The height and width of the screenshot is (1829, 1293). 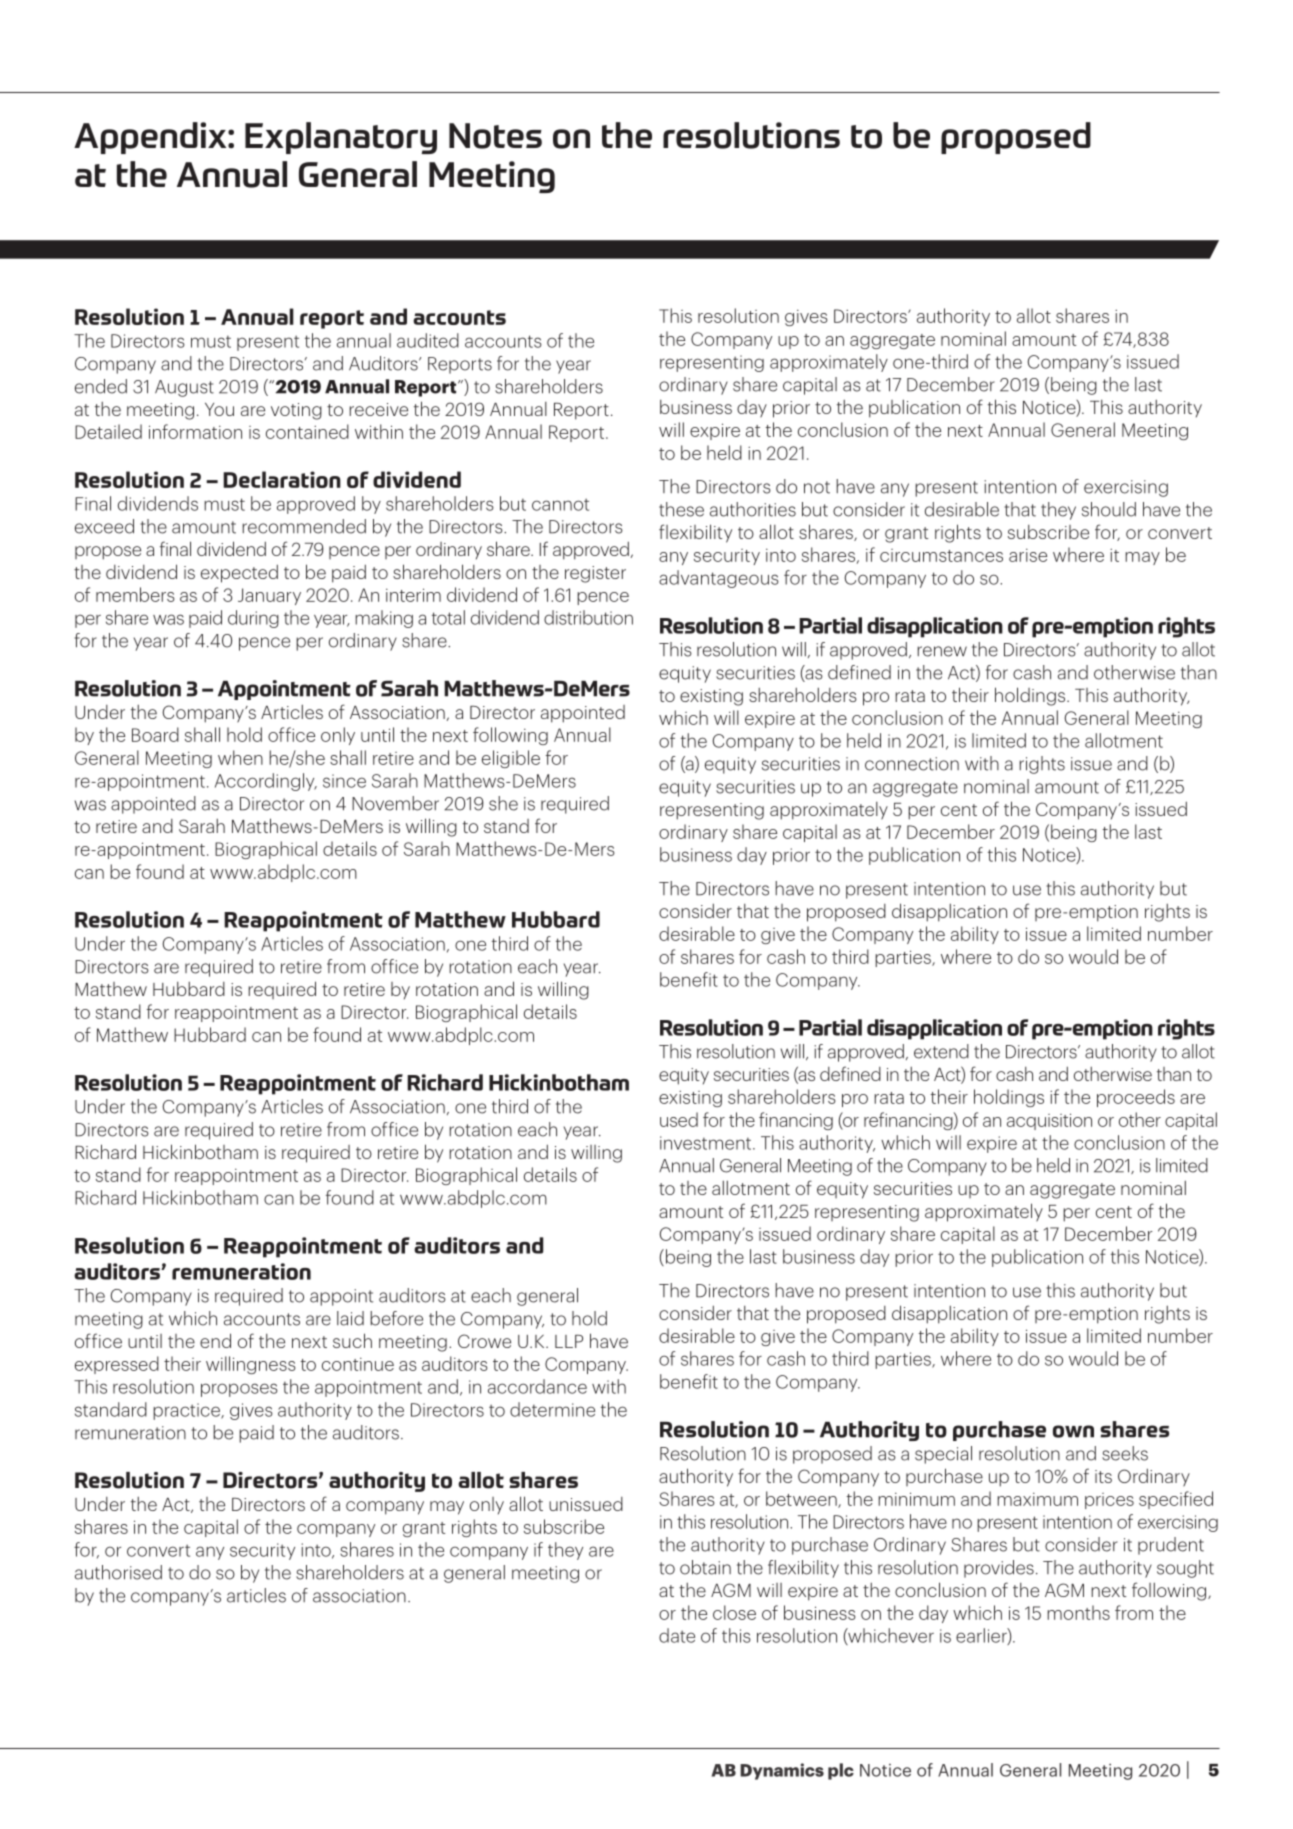 What do you see at coordinates (341, 138) in the screenshot?
I see `Explanatory` at bounding box center [341, 138].
